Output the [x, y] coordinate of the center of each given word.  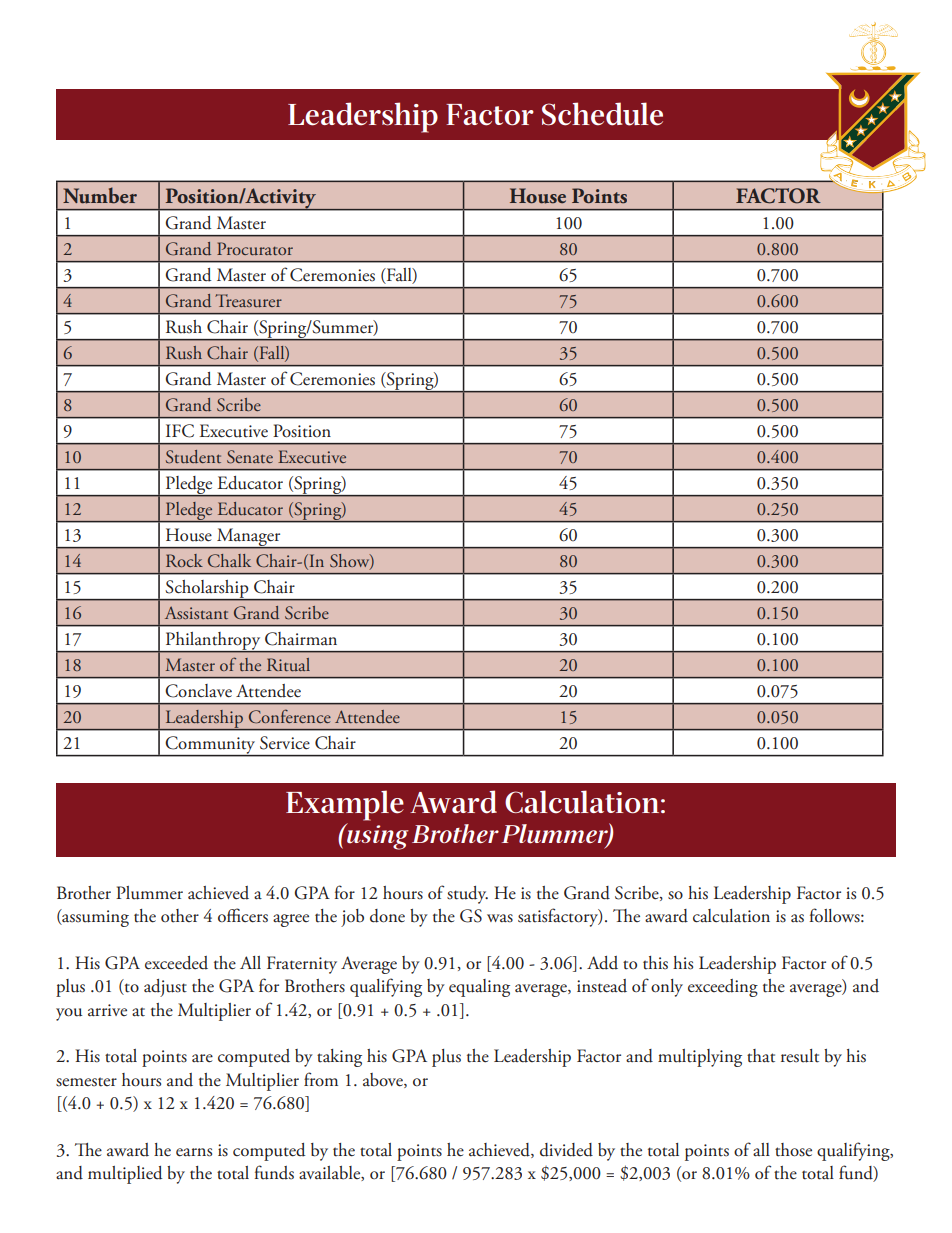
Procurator [255, 248]
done [387, 916]
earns [194, 1152]
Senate [250, 457]
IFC [180, 431]
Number [100, 195]
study [467, 895]
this [655, 963]
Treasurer [248, 300]
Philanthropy [213, 642]
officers [243, 915]
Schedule [602, 114]
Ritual [288, 664]
